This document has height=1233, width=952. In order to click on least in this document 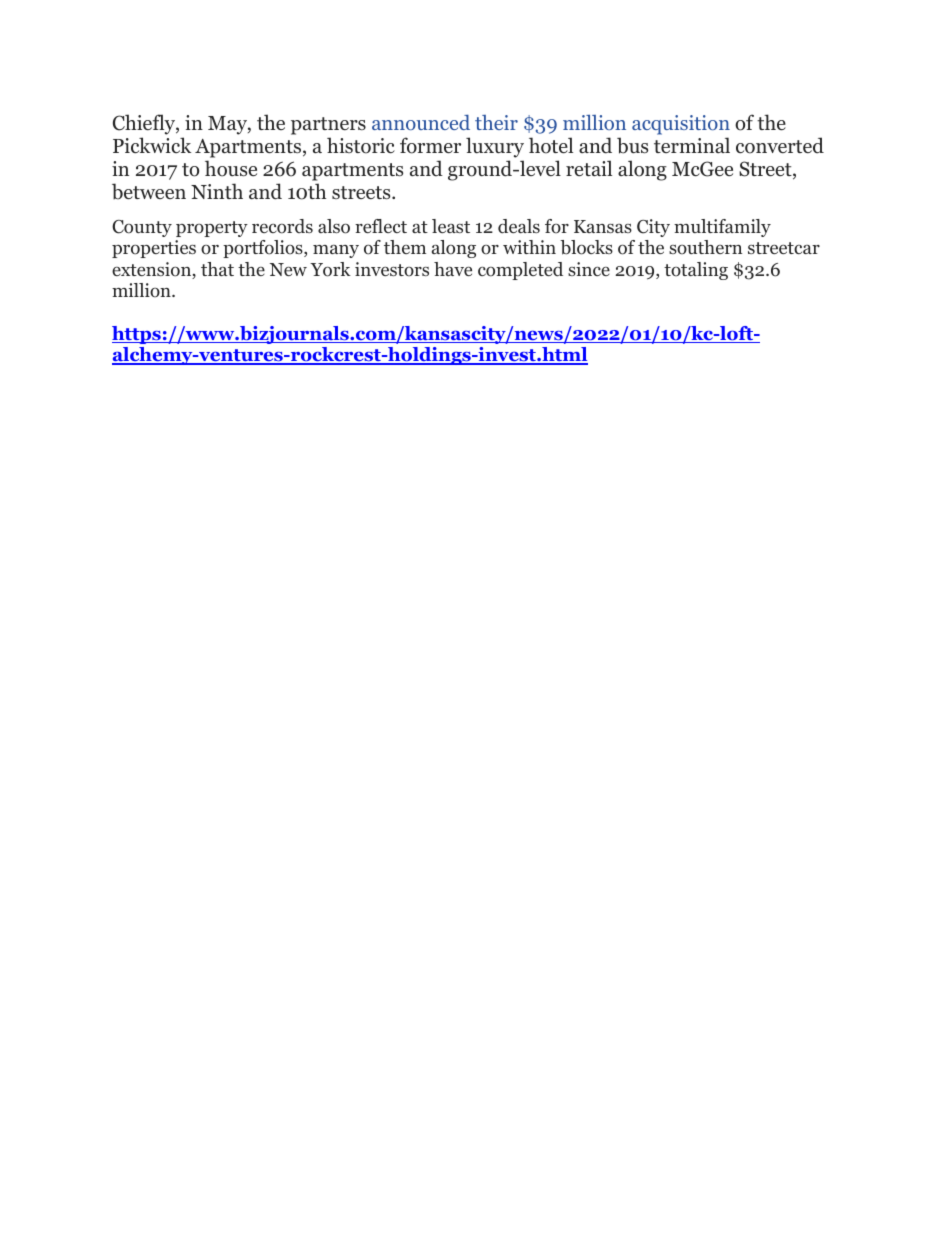, I will do `click(451, 226)`.
